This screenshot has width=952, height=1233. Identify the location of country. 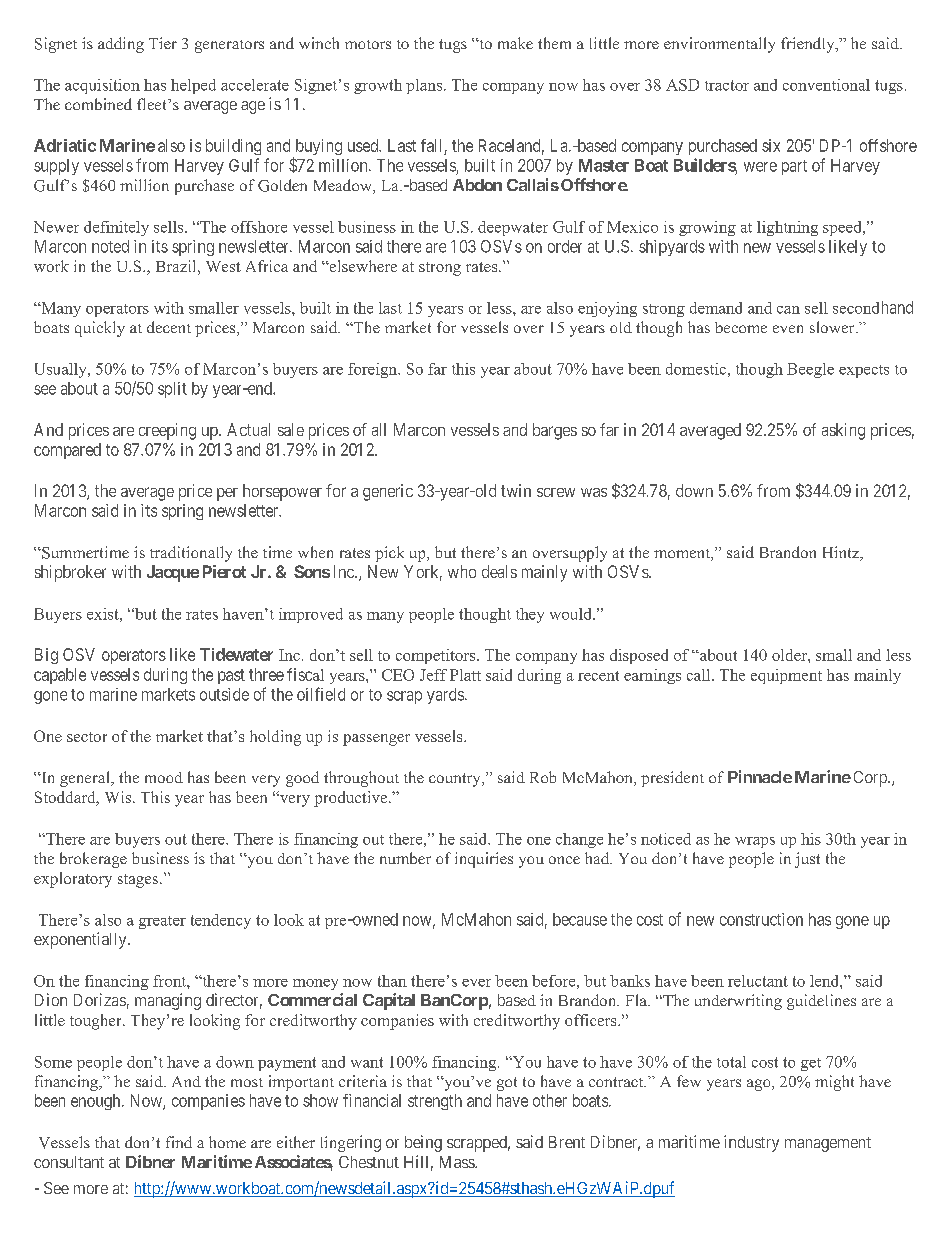
(456, 780).
